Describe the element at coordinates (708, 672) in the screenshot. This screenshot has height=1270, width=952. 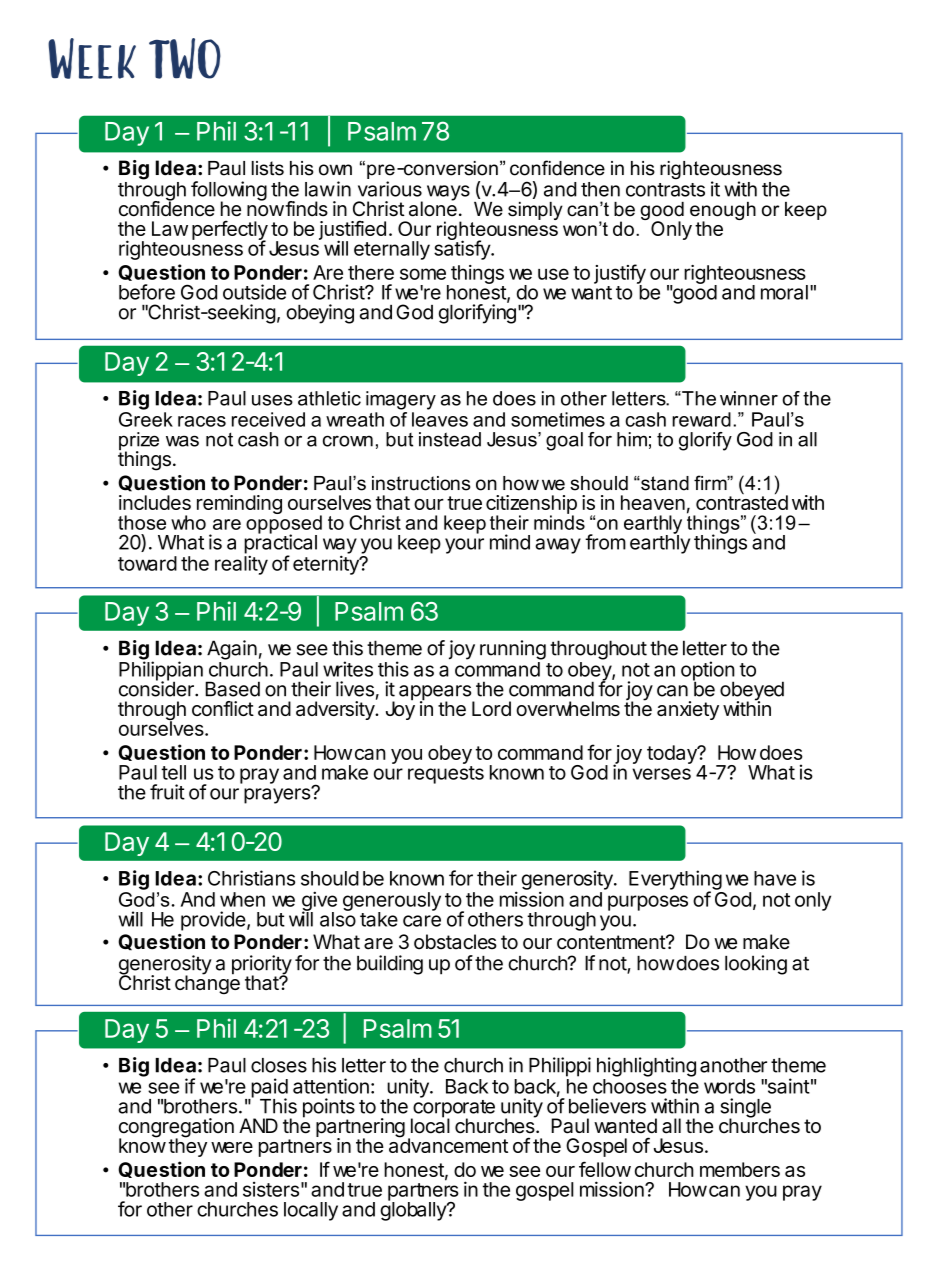
I see `option` at that location.
